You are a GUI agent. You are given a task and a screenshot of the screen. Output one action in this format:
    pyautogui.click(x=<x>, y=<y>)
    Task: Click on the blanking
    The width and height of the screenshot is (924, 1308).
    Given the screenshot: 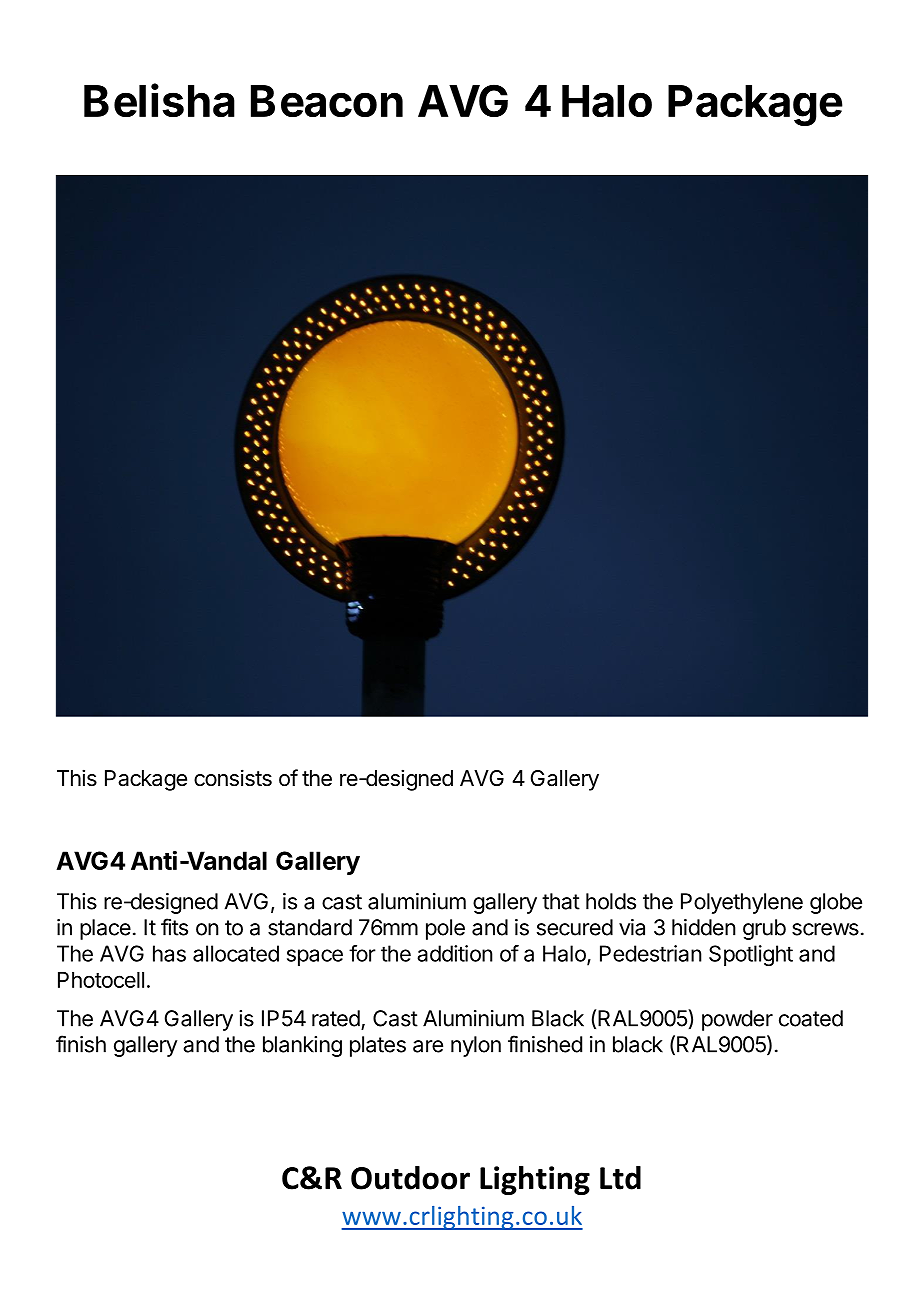 What is the action you would take?
    pyautogui.click(x=302, y=1046)
